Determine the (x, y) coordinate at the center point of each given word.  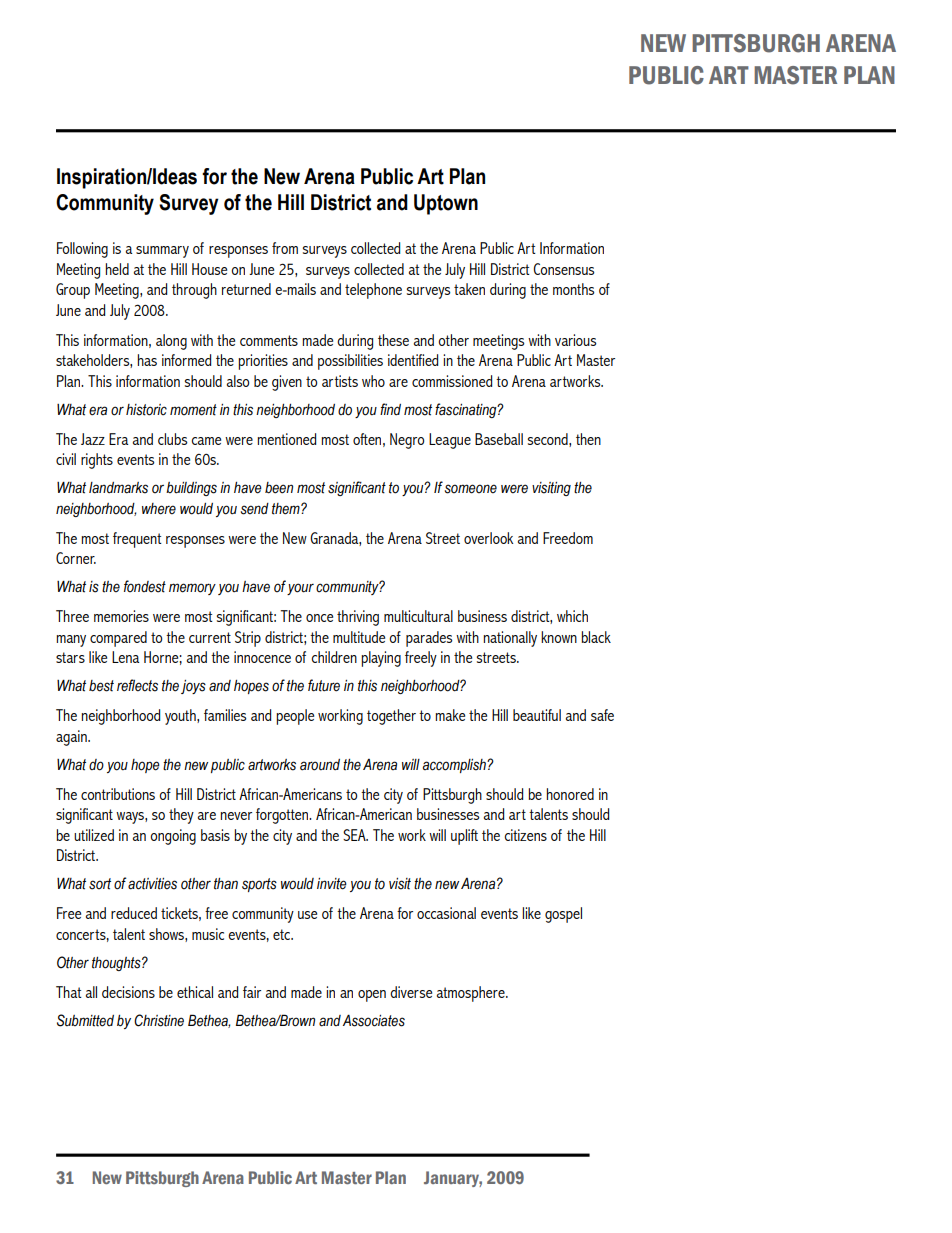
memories (121, 616)
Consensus (564, 269)
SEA (355, 835)
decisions (128, 992)
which (572, 616)
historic (146, 410)
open (372, 996)
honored (570, 794)
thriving (358, 618)
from (285, 248)
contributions (118, 794)
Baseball (499, 439)
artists (340, 381)
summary (162, 252)
